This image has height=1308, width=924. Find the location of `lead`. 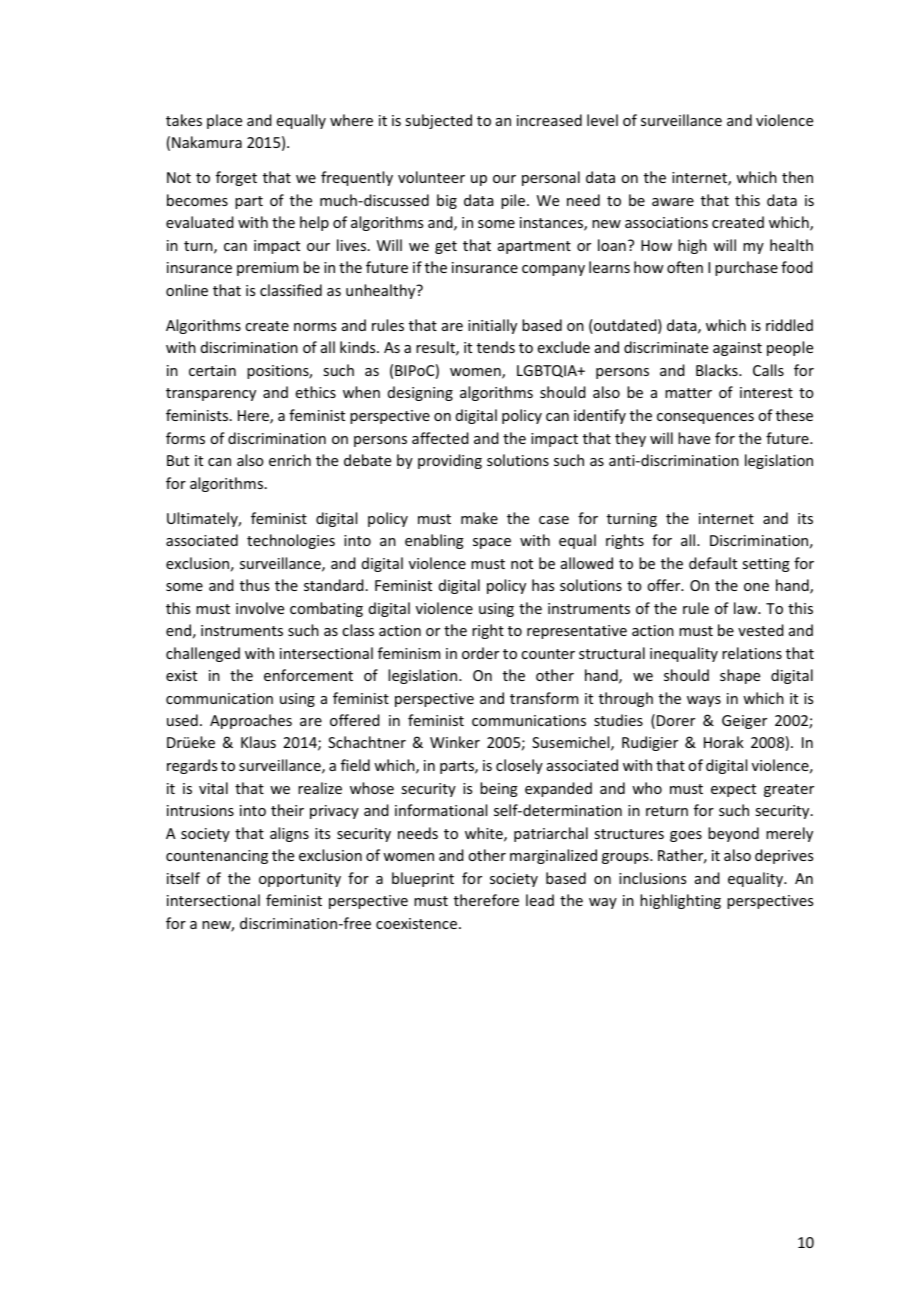

lead is located at coordinates (540, 900).
